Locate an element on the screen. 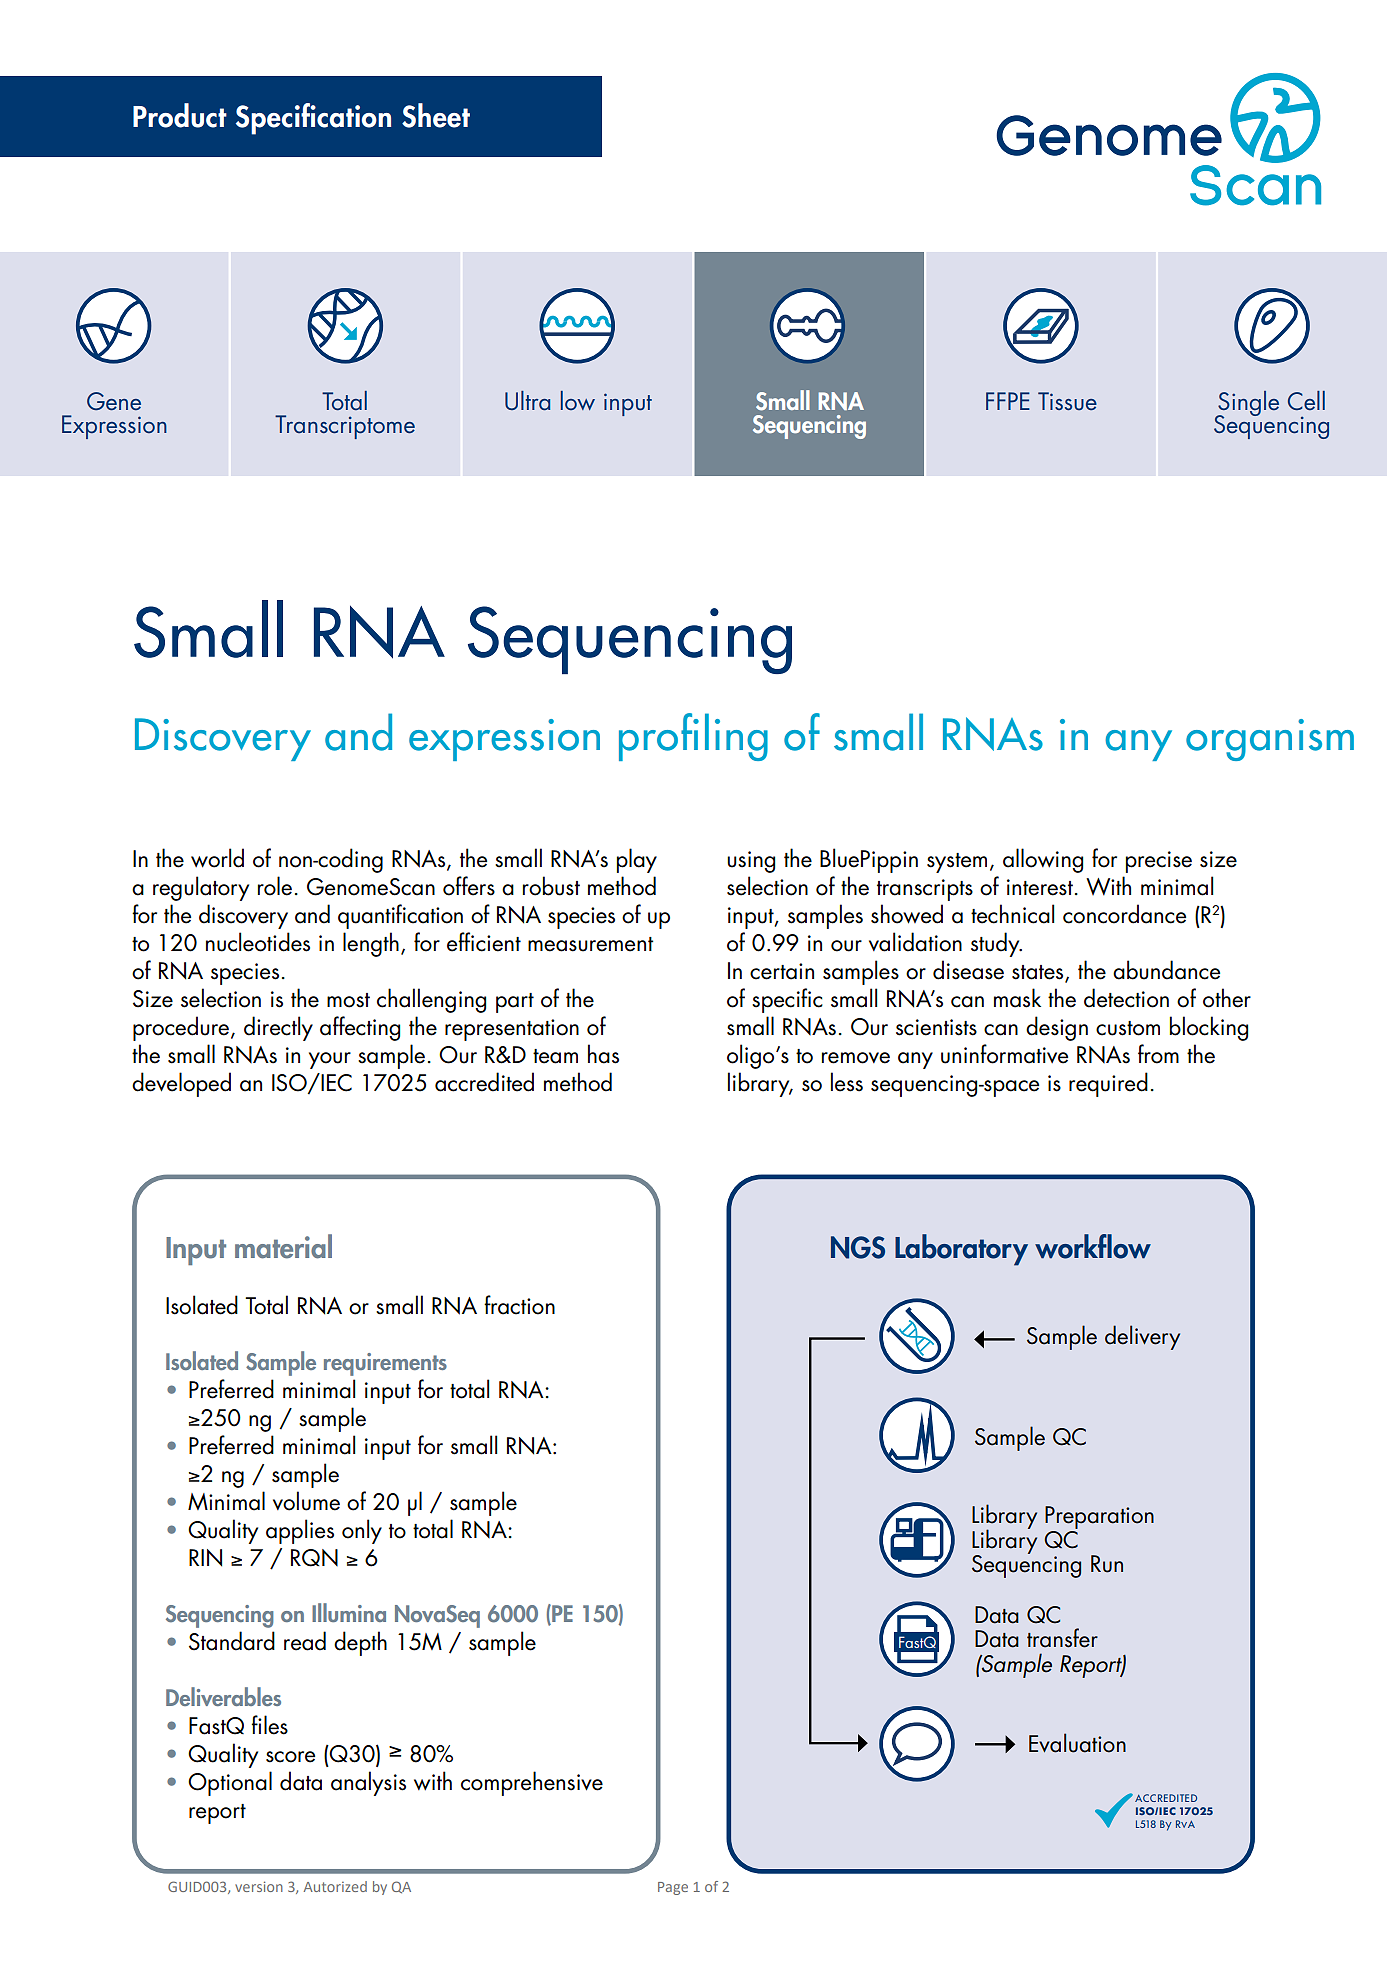 This screenshot has width=1387, height=1962. material is located at coordinates (283, 1246).
